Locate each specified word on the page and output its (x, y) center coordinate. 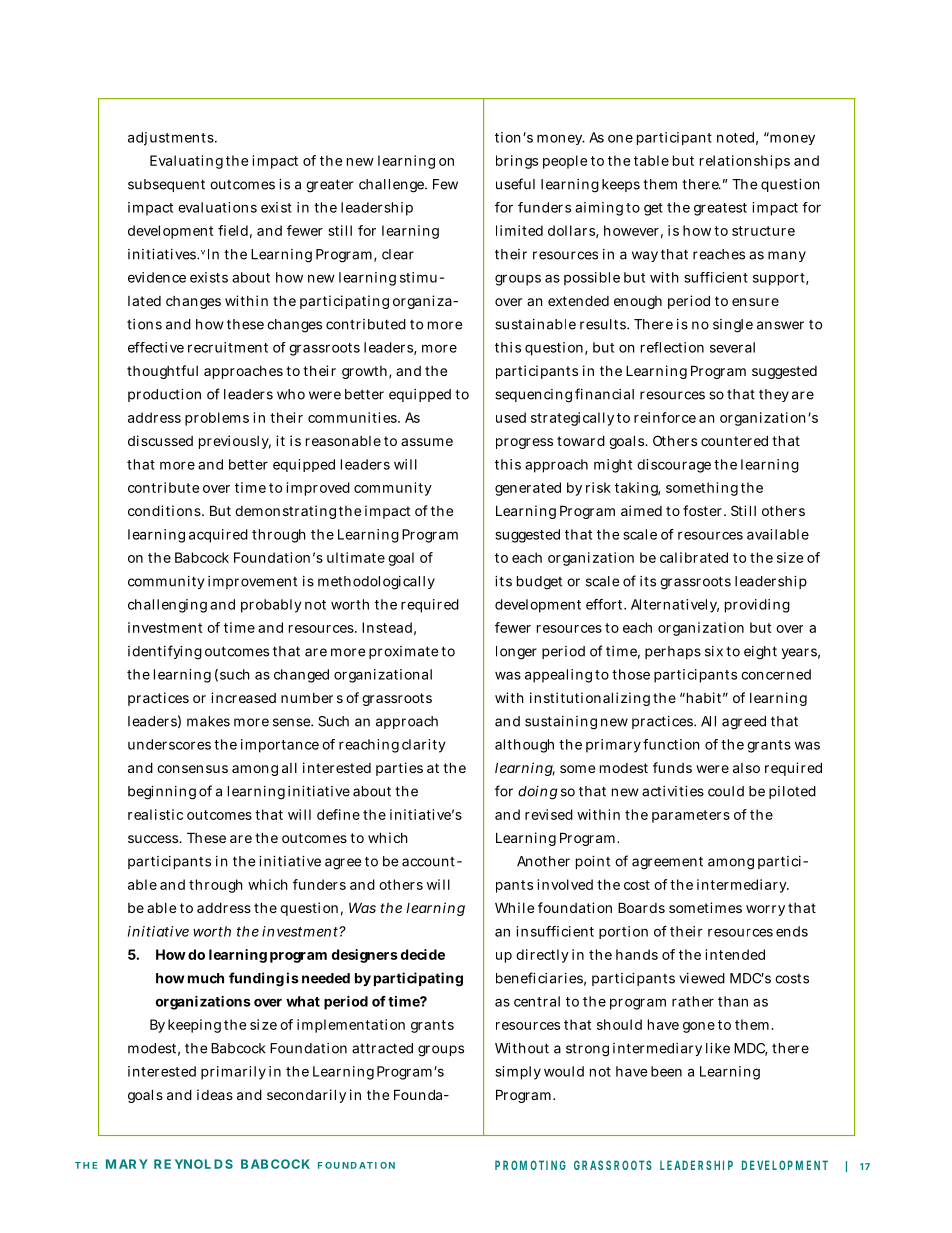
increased (243, 697)
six (714, 651)
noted (735, 137)
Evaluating (186, 162)
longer (516, 653)
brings (517, 162)
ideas (215, 1094)
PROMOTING (530, 1165)
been (666, 1071)
